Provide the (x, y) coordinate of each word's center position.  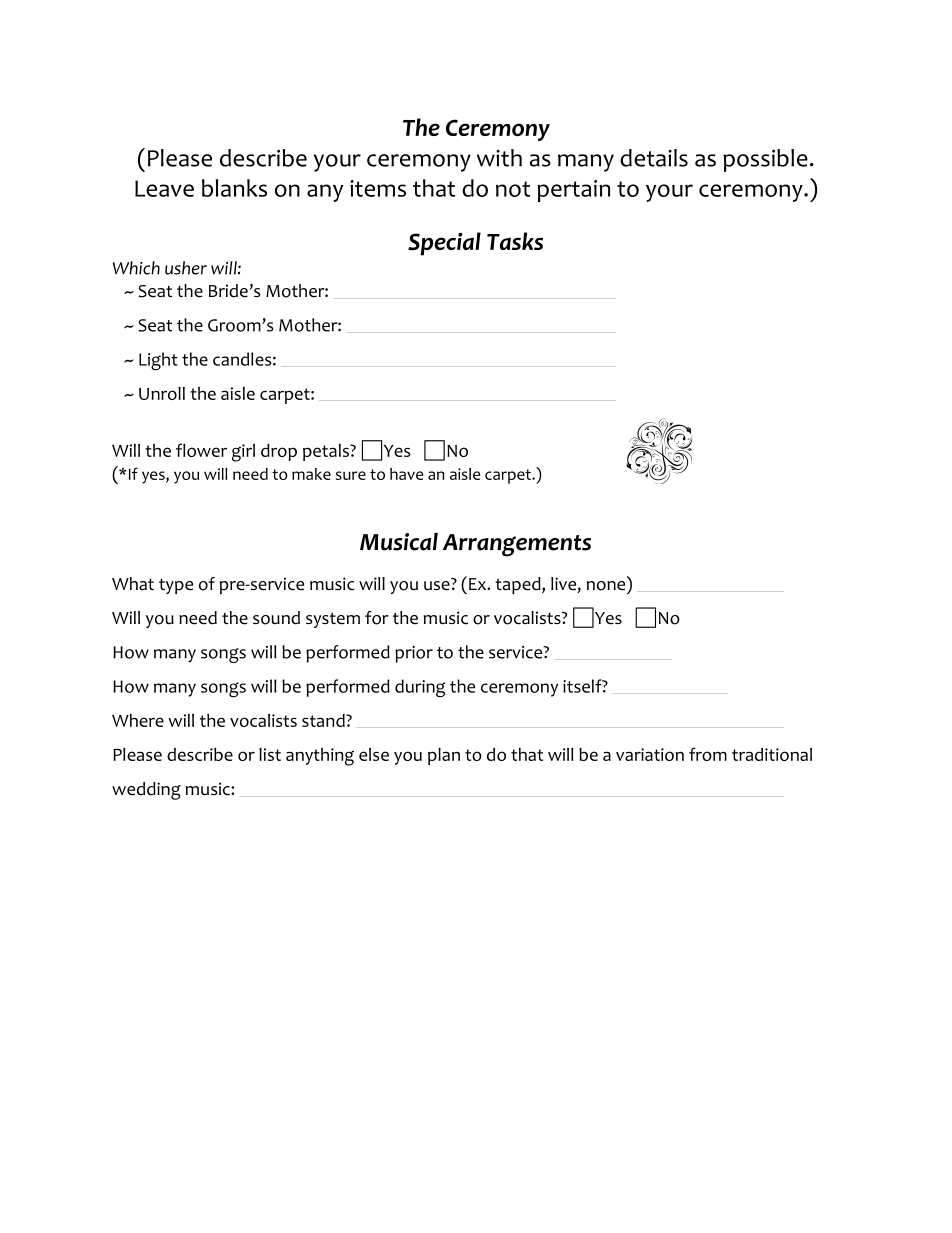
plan (444, 756)
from (708, 754)
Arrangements (517, 545)
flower (201, 450)
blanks (234, 188)
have (406, 474)
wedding (146, 791)
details (654, 158)
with (499, 158)
